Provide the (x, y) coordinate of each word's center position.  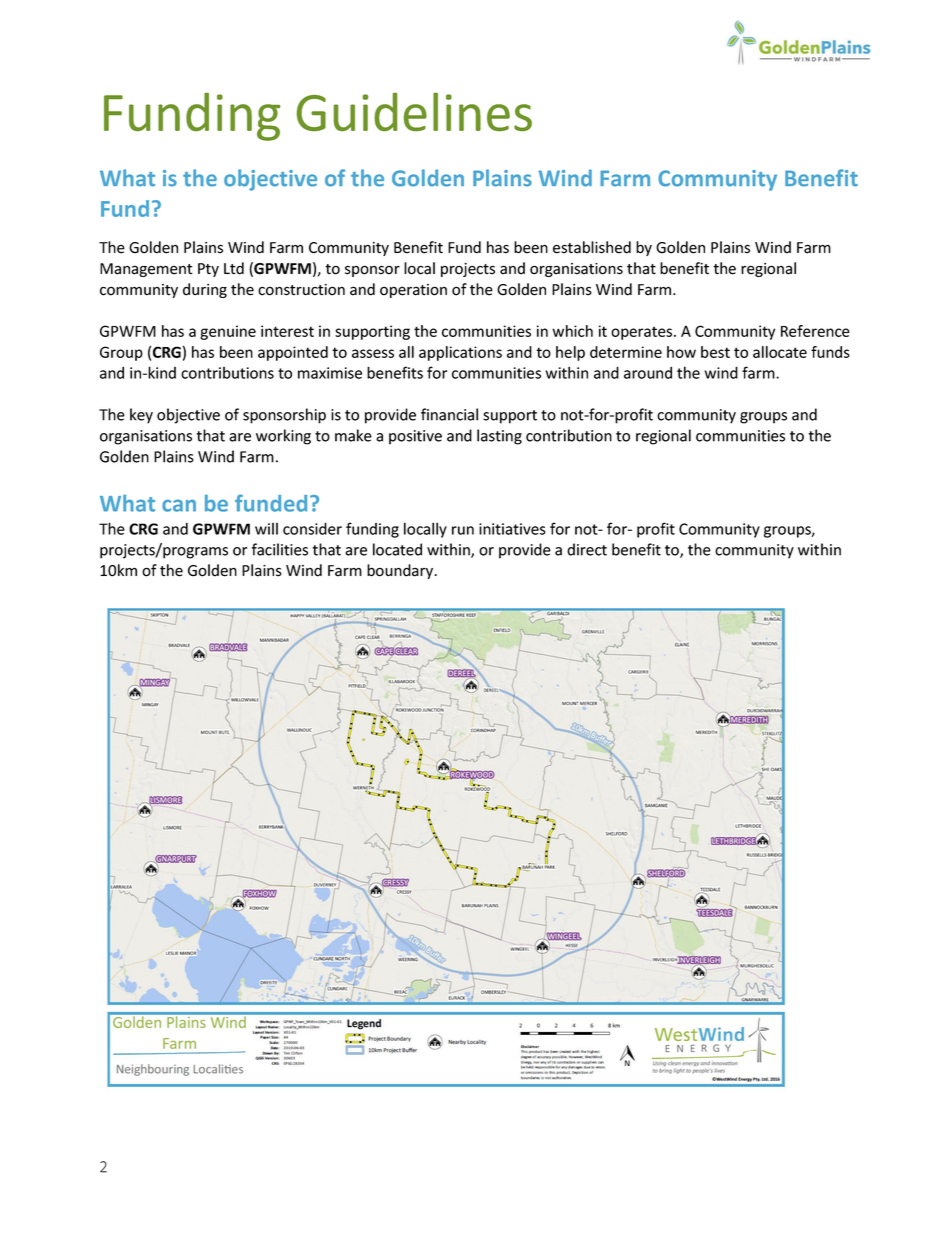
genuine (228, 332)
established (592, 247)
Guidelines (414, 112)
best (715, 352)
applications (460, 353)
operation (413, 291)
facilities (280, 549)
